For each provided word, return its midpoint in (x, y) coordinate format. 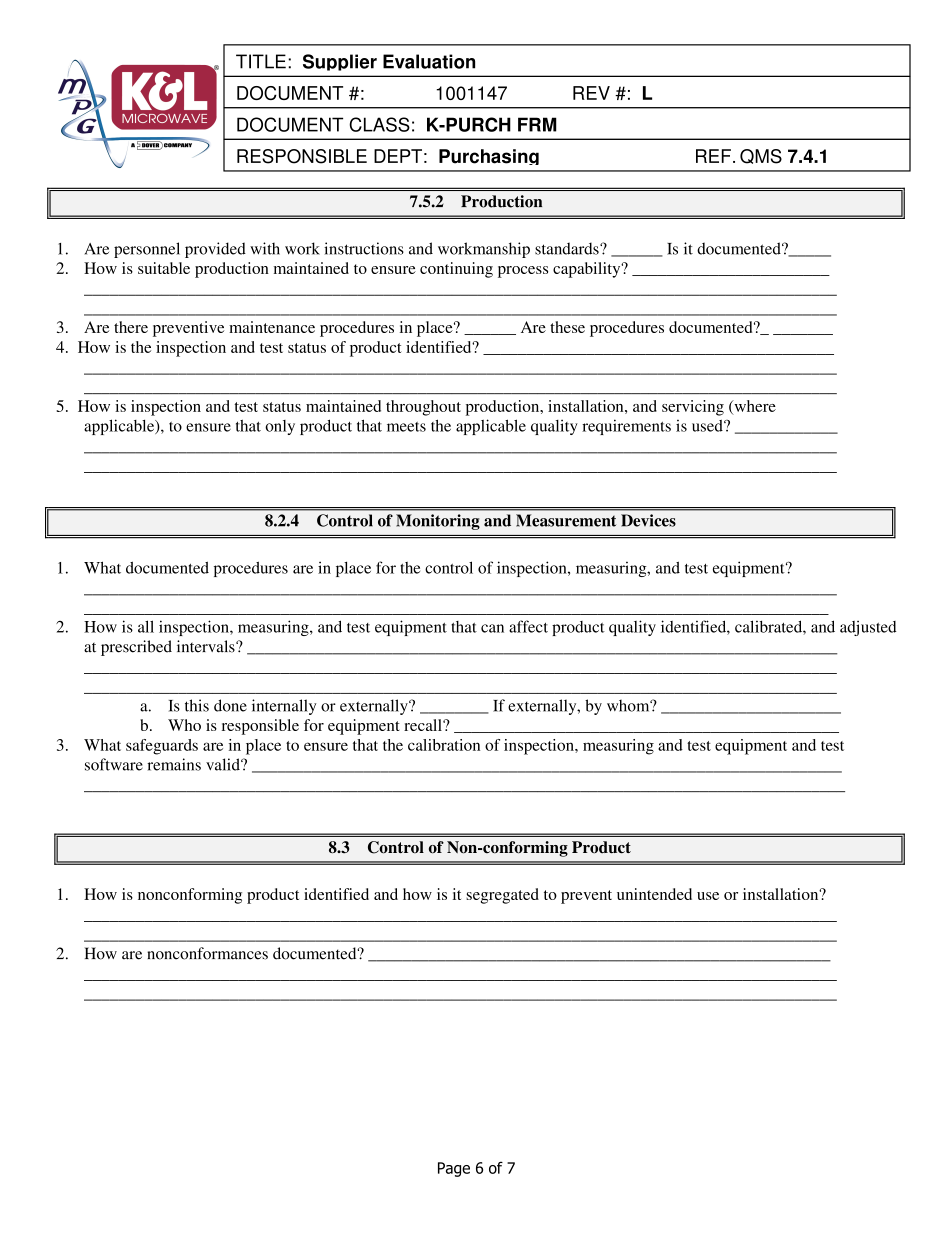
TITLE (261, 61)
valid (224, 764)
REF (713, 156)
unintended (654, 894)
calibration (444, 745)
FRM (537, 124)
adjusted (868, 628)
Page (454, 1169)
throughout (423, 408)
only (280, 427)
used (708, 426)
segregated (502, 896)
